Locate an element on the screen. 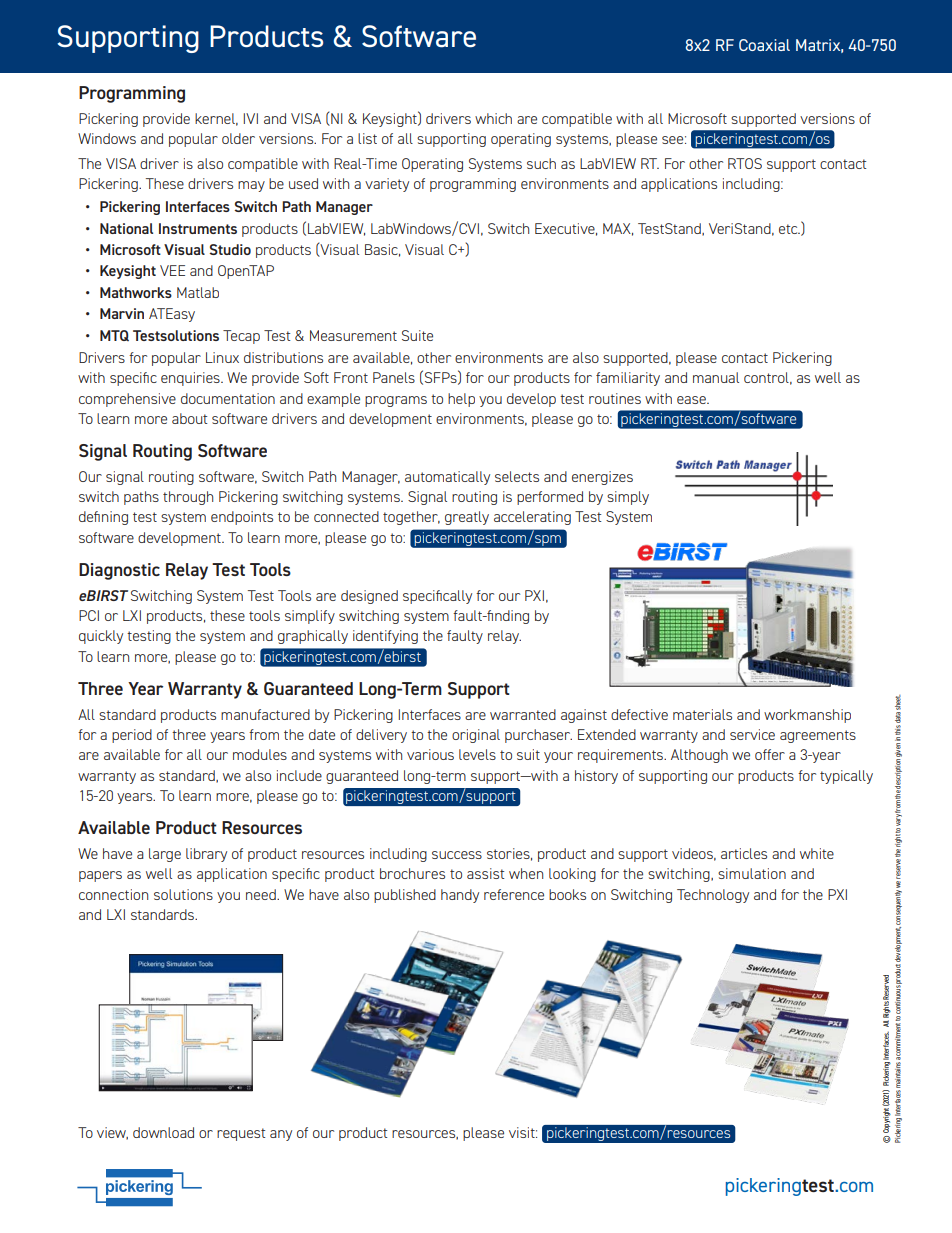 The width and height of the screenshot is (952, 1233). which is located at coordinates (493, 118).
